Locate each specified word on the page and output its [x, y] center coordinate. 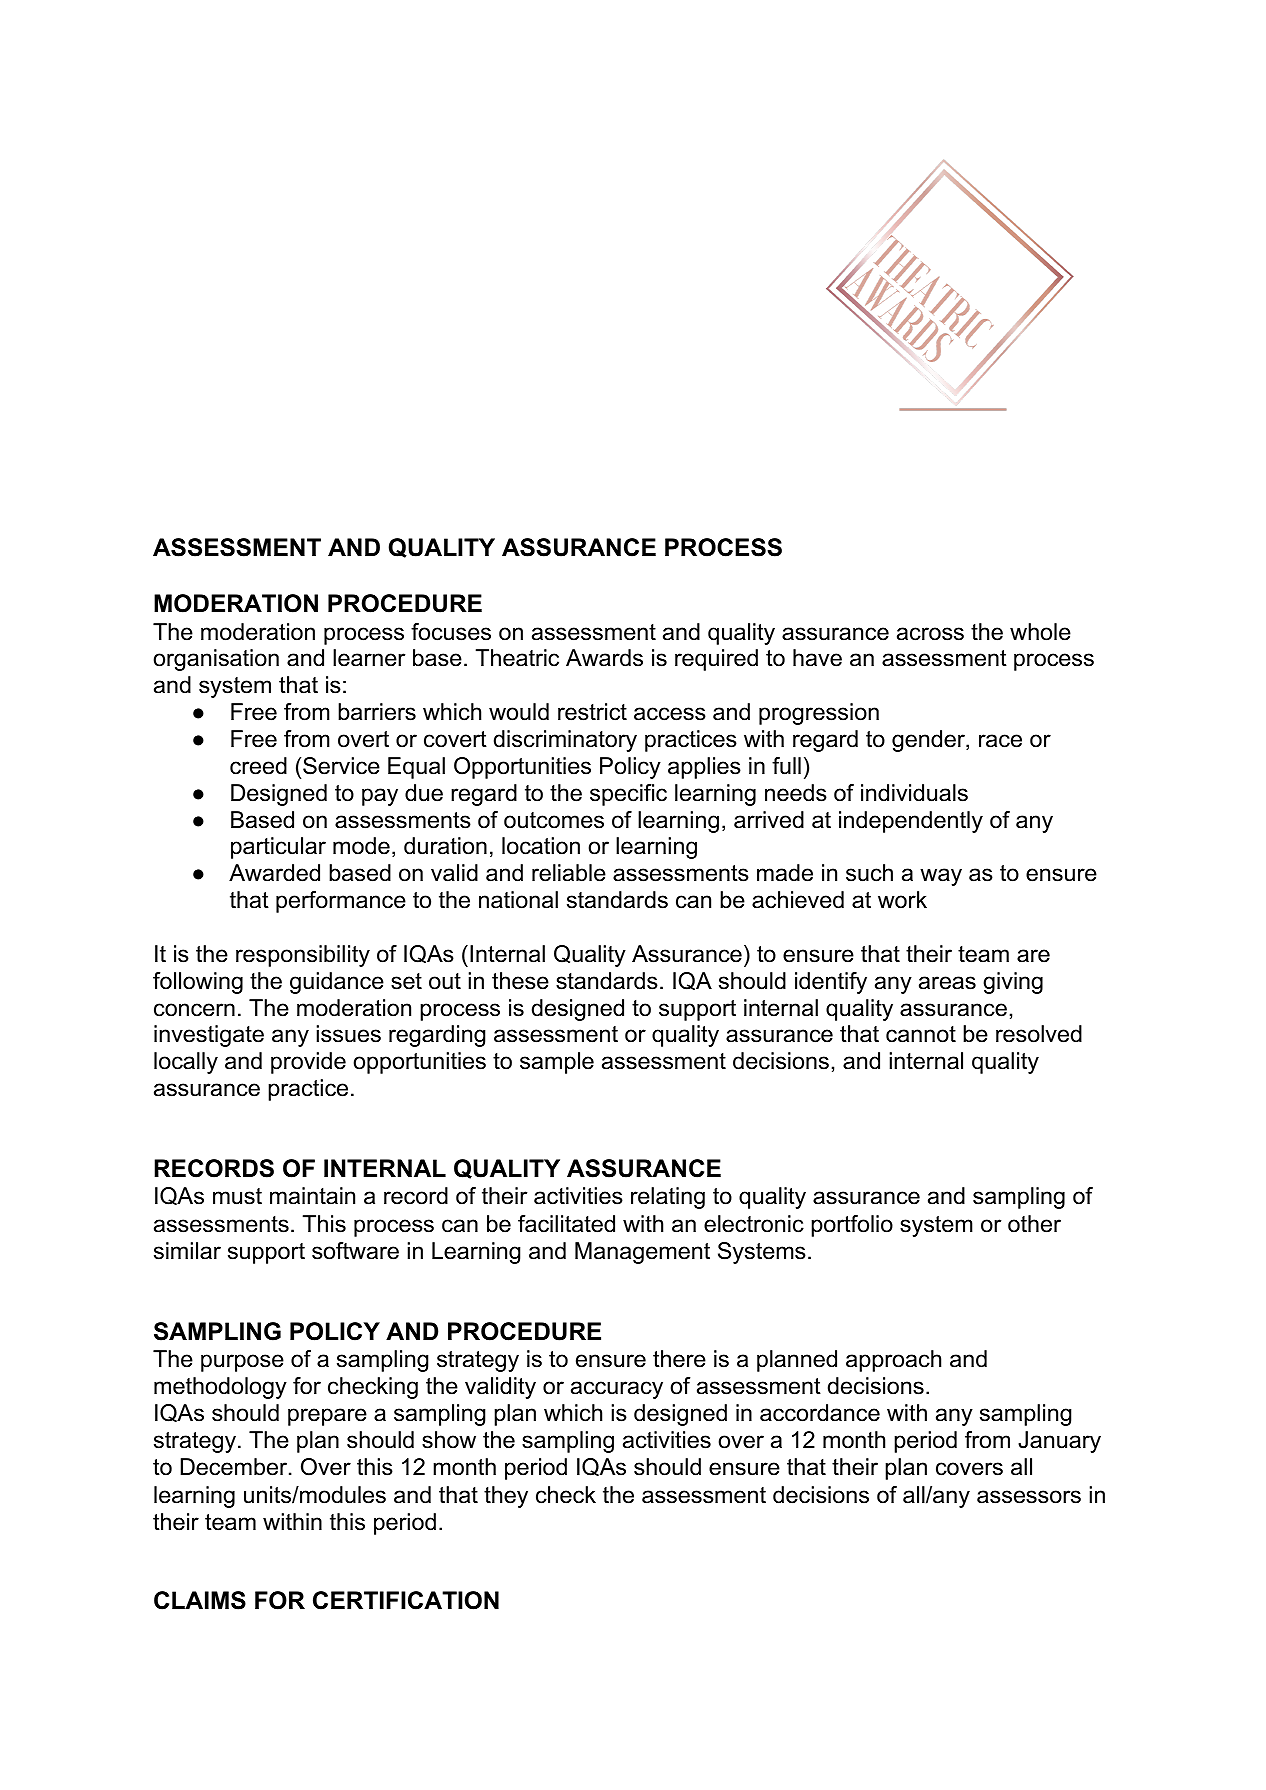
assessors [1029, 1497]
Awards [604, 658]
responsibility [303, 956]
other [1034, 1224]
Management [642, 1253]
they [506, 1497]
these [520, 981]
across [930, 634]
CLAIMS [200, 1600]
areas [947, 983]
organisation [216, 660]
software [355, 1251]
